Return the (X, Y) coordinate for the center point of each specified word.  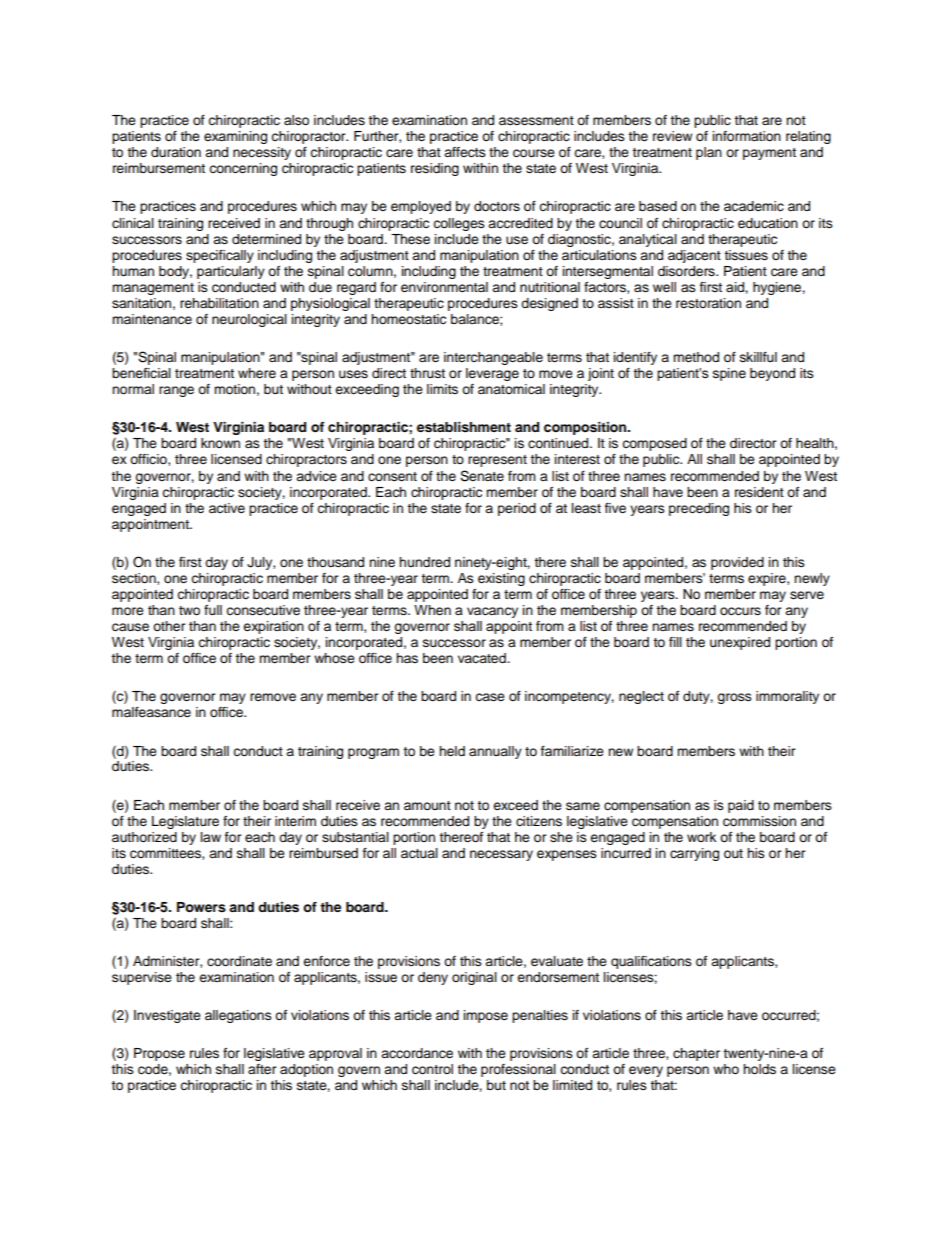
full (213, 610)
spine (729, 374)
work (701, 837)
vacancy (492, 612)
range (176, 391)
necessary (501, 855)
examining (235, 137)
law (211, 837)
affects (465, 152)
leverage (492, 374)
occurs (740, 611)
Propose (159, 1054)
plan (709, 153)
